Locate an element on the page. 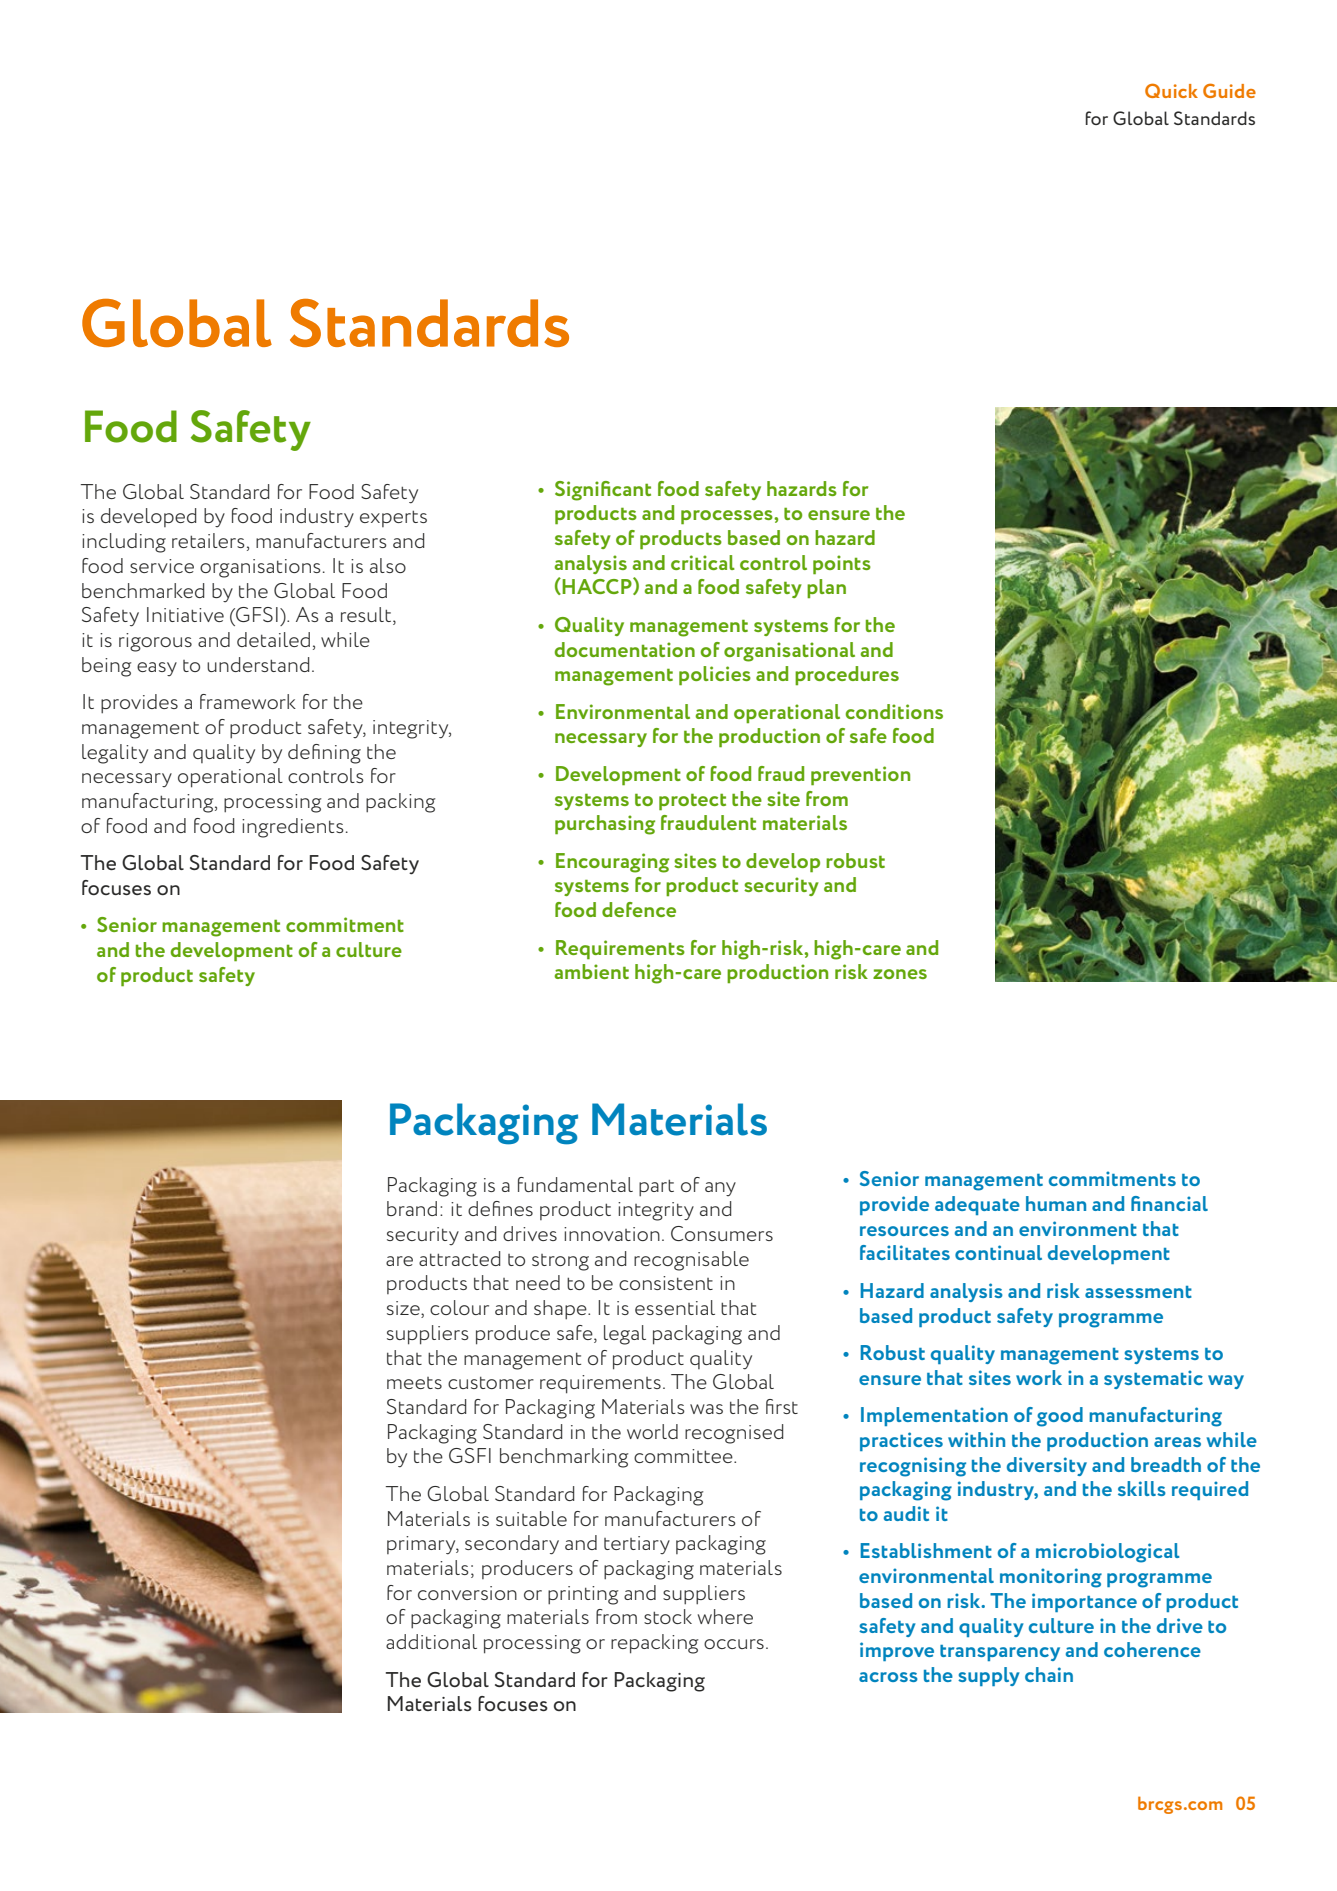  zones is located at coordinates (900, 974).
